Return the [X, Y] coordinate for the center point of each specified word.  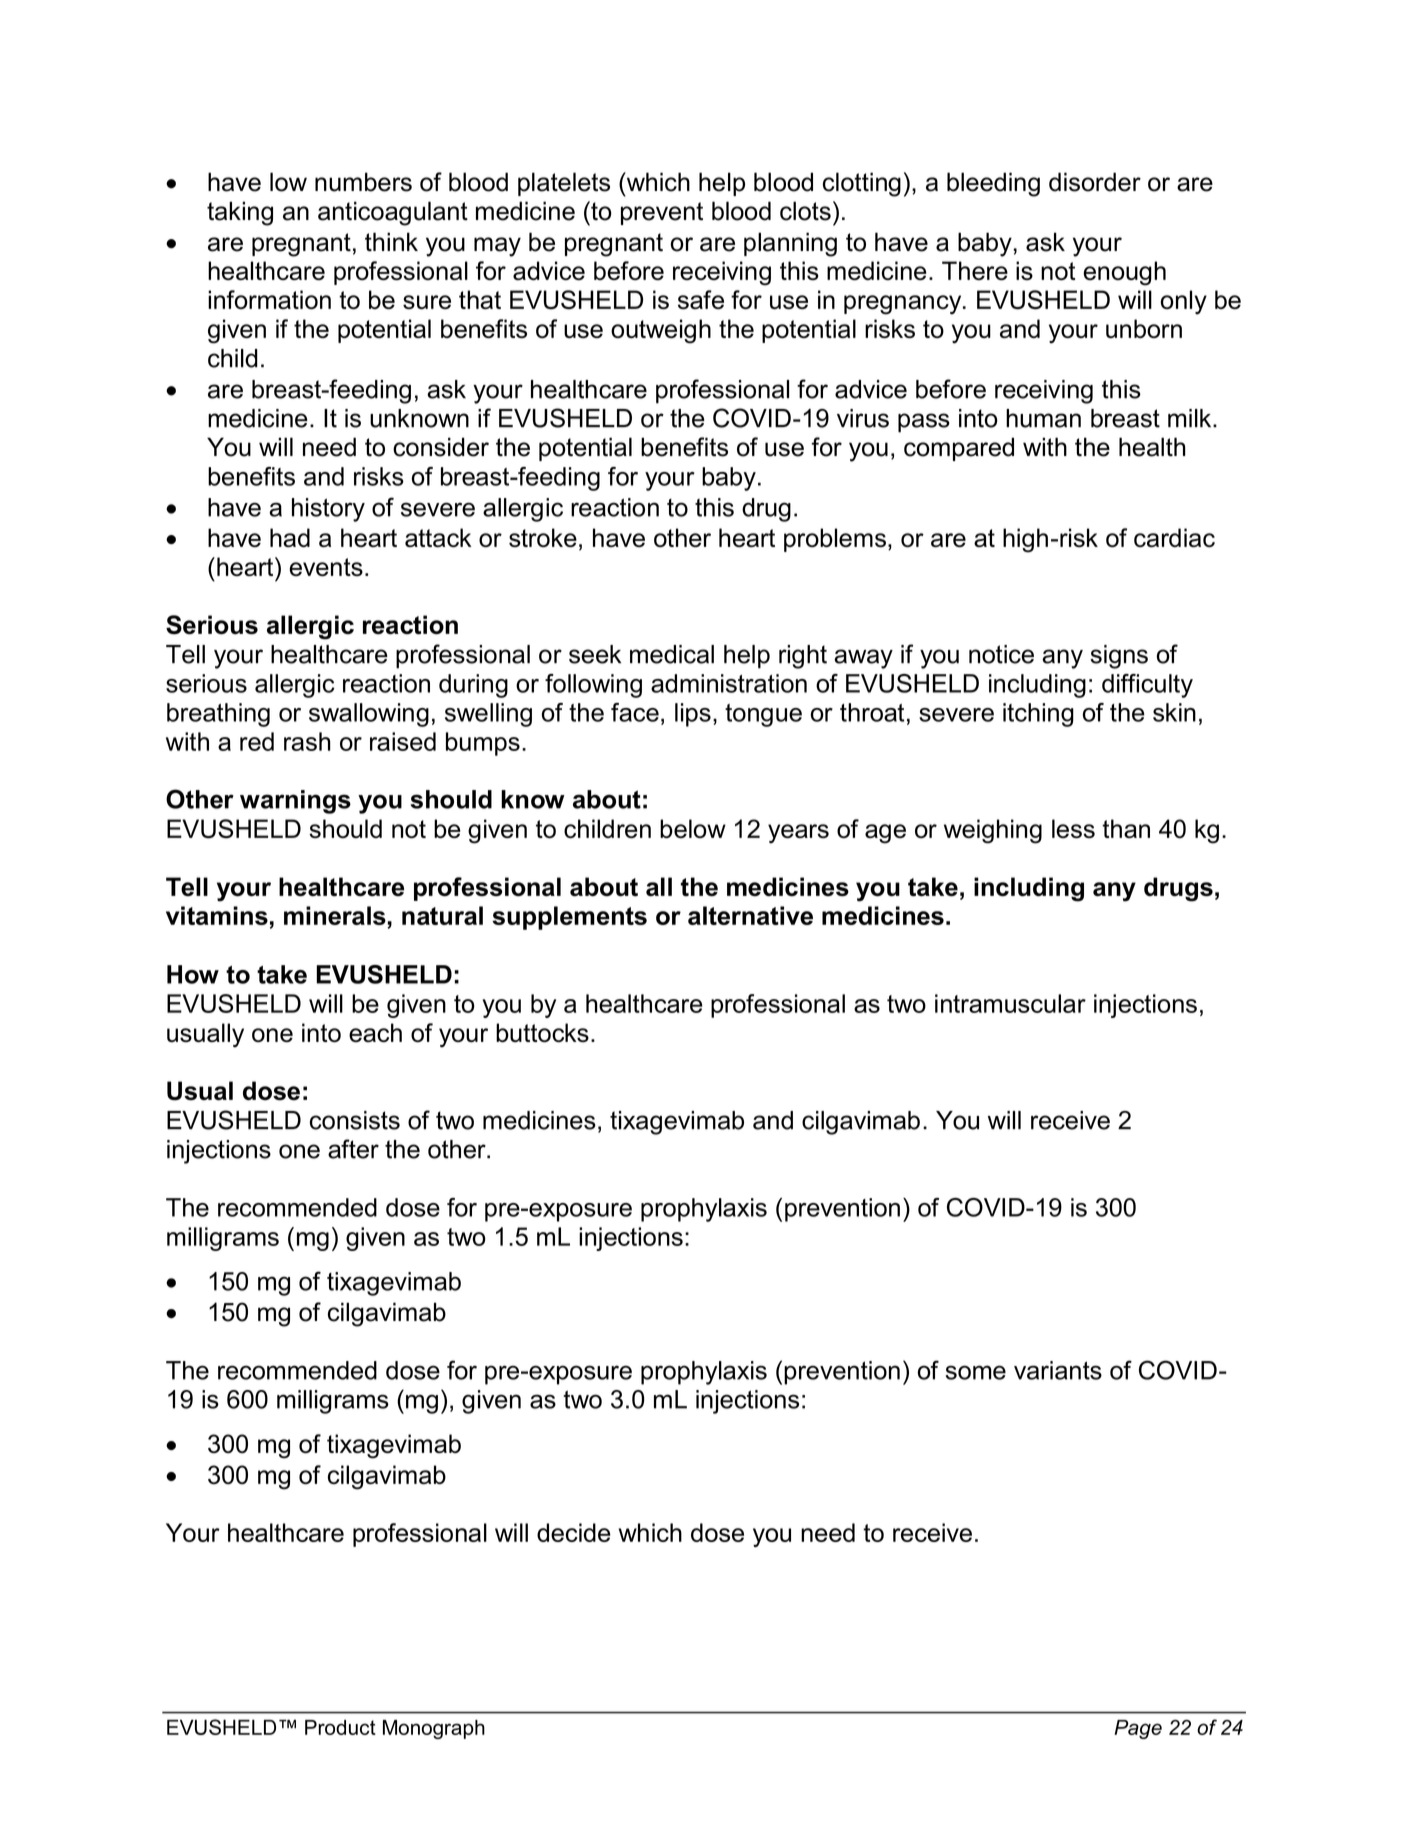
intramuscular [1010, 1003]
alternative [750, 915]
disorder [1095, 182]
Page [1138, 1729]
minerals [336, 917]
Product [340, 1727]
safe [701, 299]
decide [574, 1532]
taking [240, 213]
